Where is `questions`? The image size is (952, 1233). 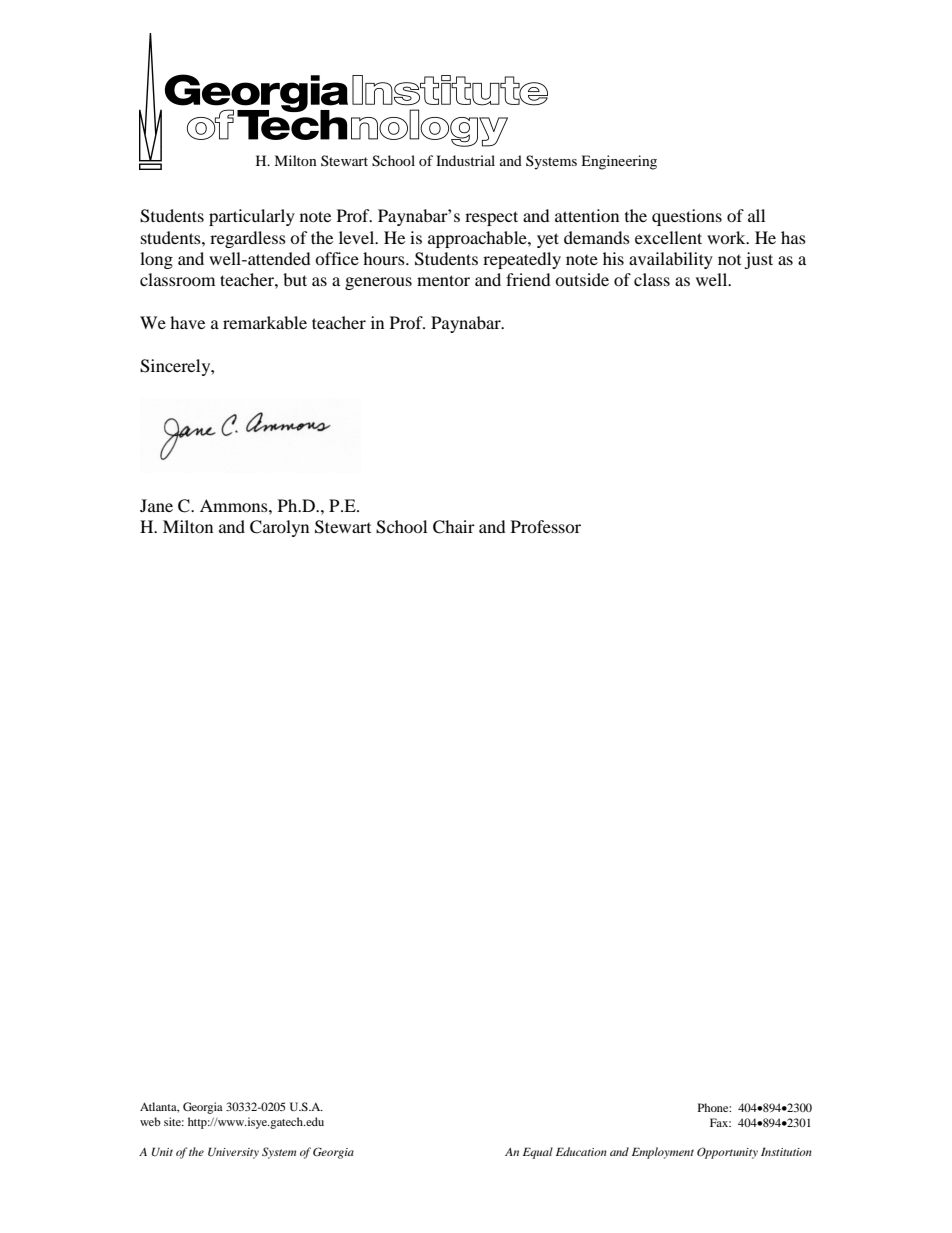 questions is located at coordinates (687, 217).
